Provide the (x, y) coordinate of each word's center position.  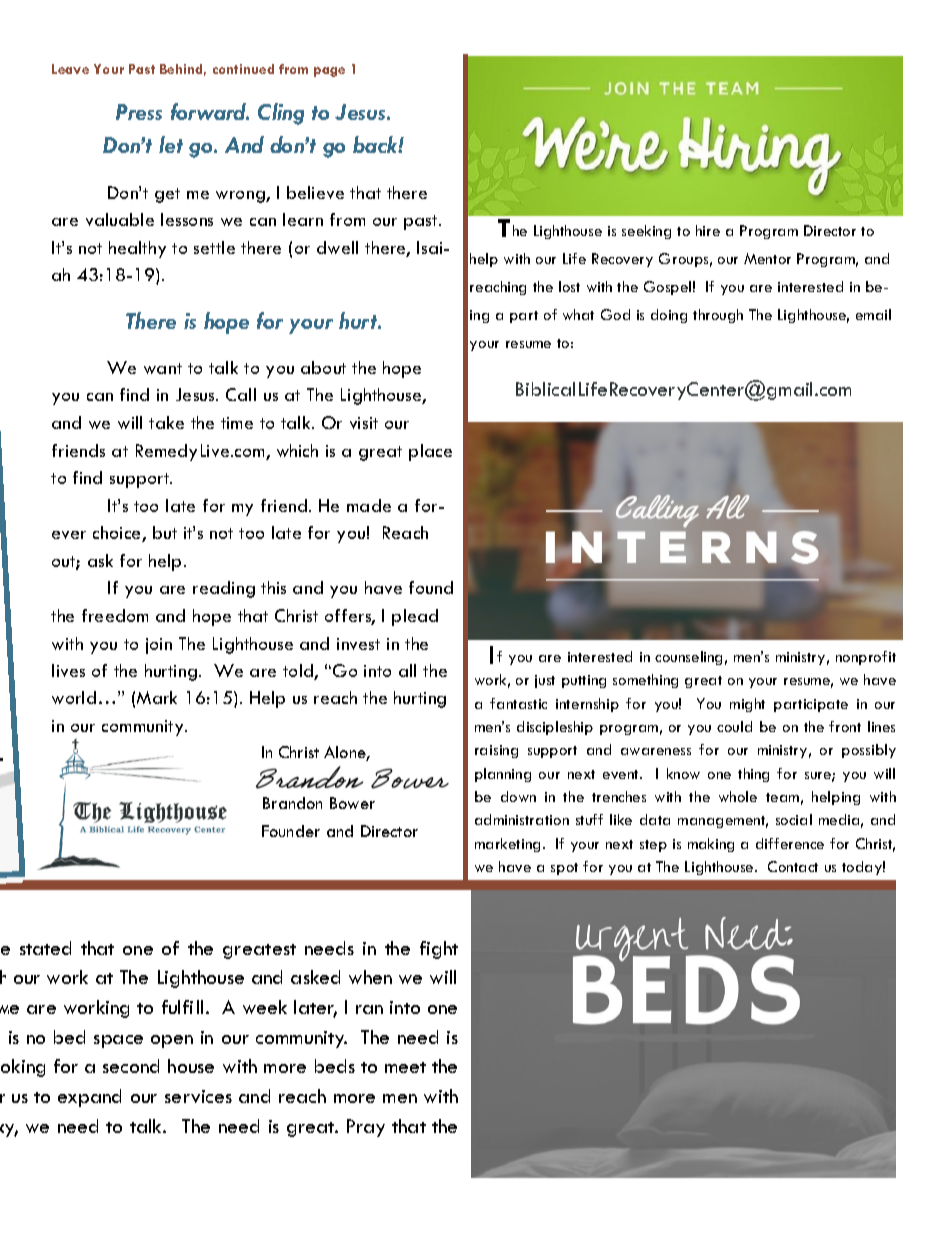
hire (708, 230)
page (329, 72)
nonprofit (866, 658)
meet (405, 1067)
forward (210, 111)
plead (415, 617)
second (131, 1066)
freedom (115, 615)
